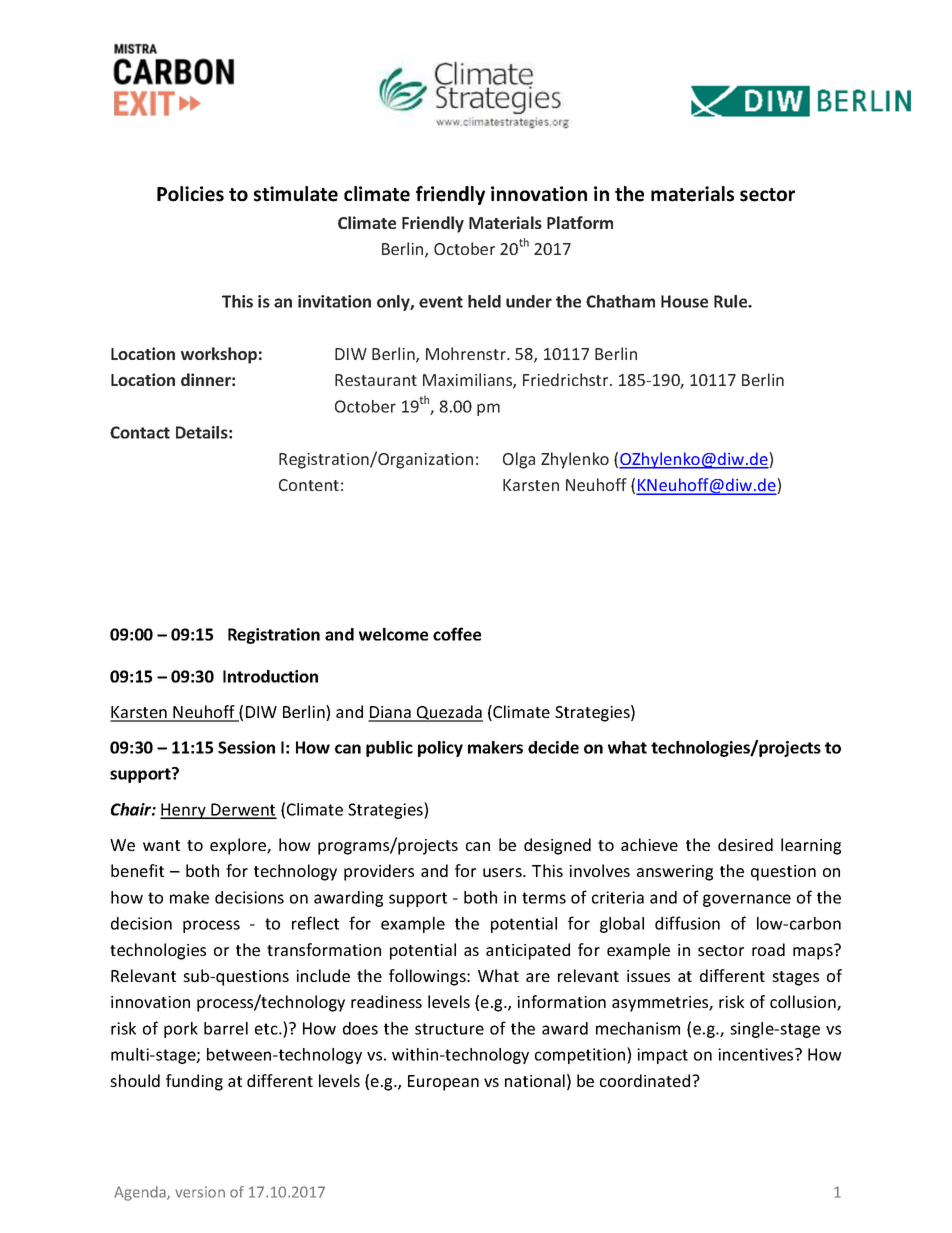  What do you see at coordinates (200, 1192) in the page?
I see `version` at bounding box center [200, 1192].
